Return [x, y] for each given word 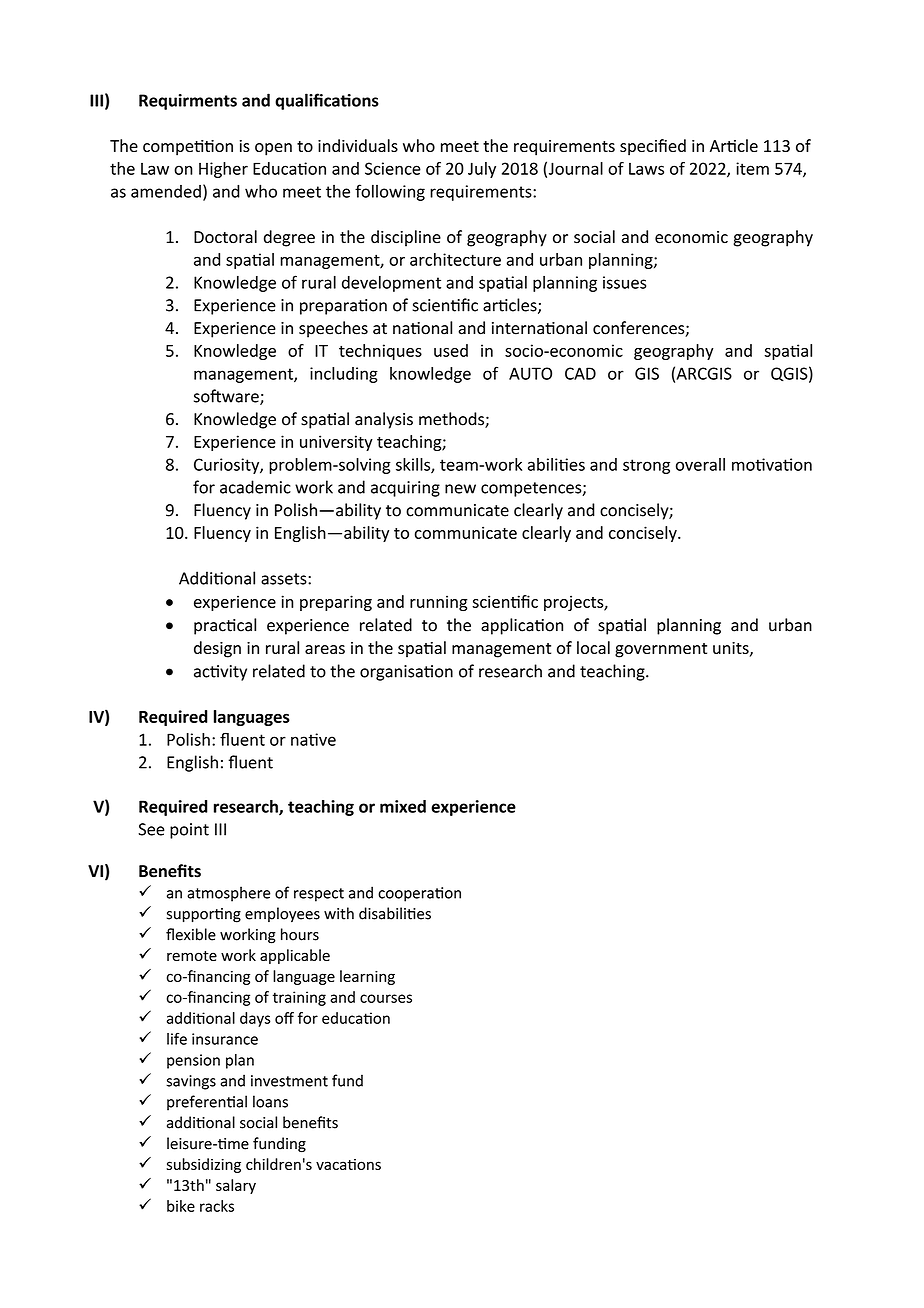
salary [236, 1186]
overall [700, 464]
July [482, 170]
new [460, 489]
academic [255, 487]
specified [653, 147]
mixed [403, 806]
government [661, 650]
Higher [223, 170]
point [189, 831]
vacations [348, 1164]
